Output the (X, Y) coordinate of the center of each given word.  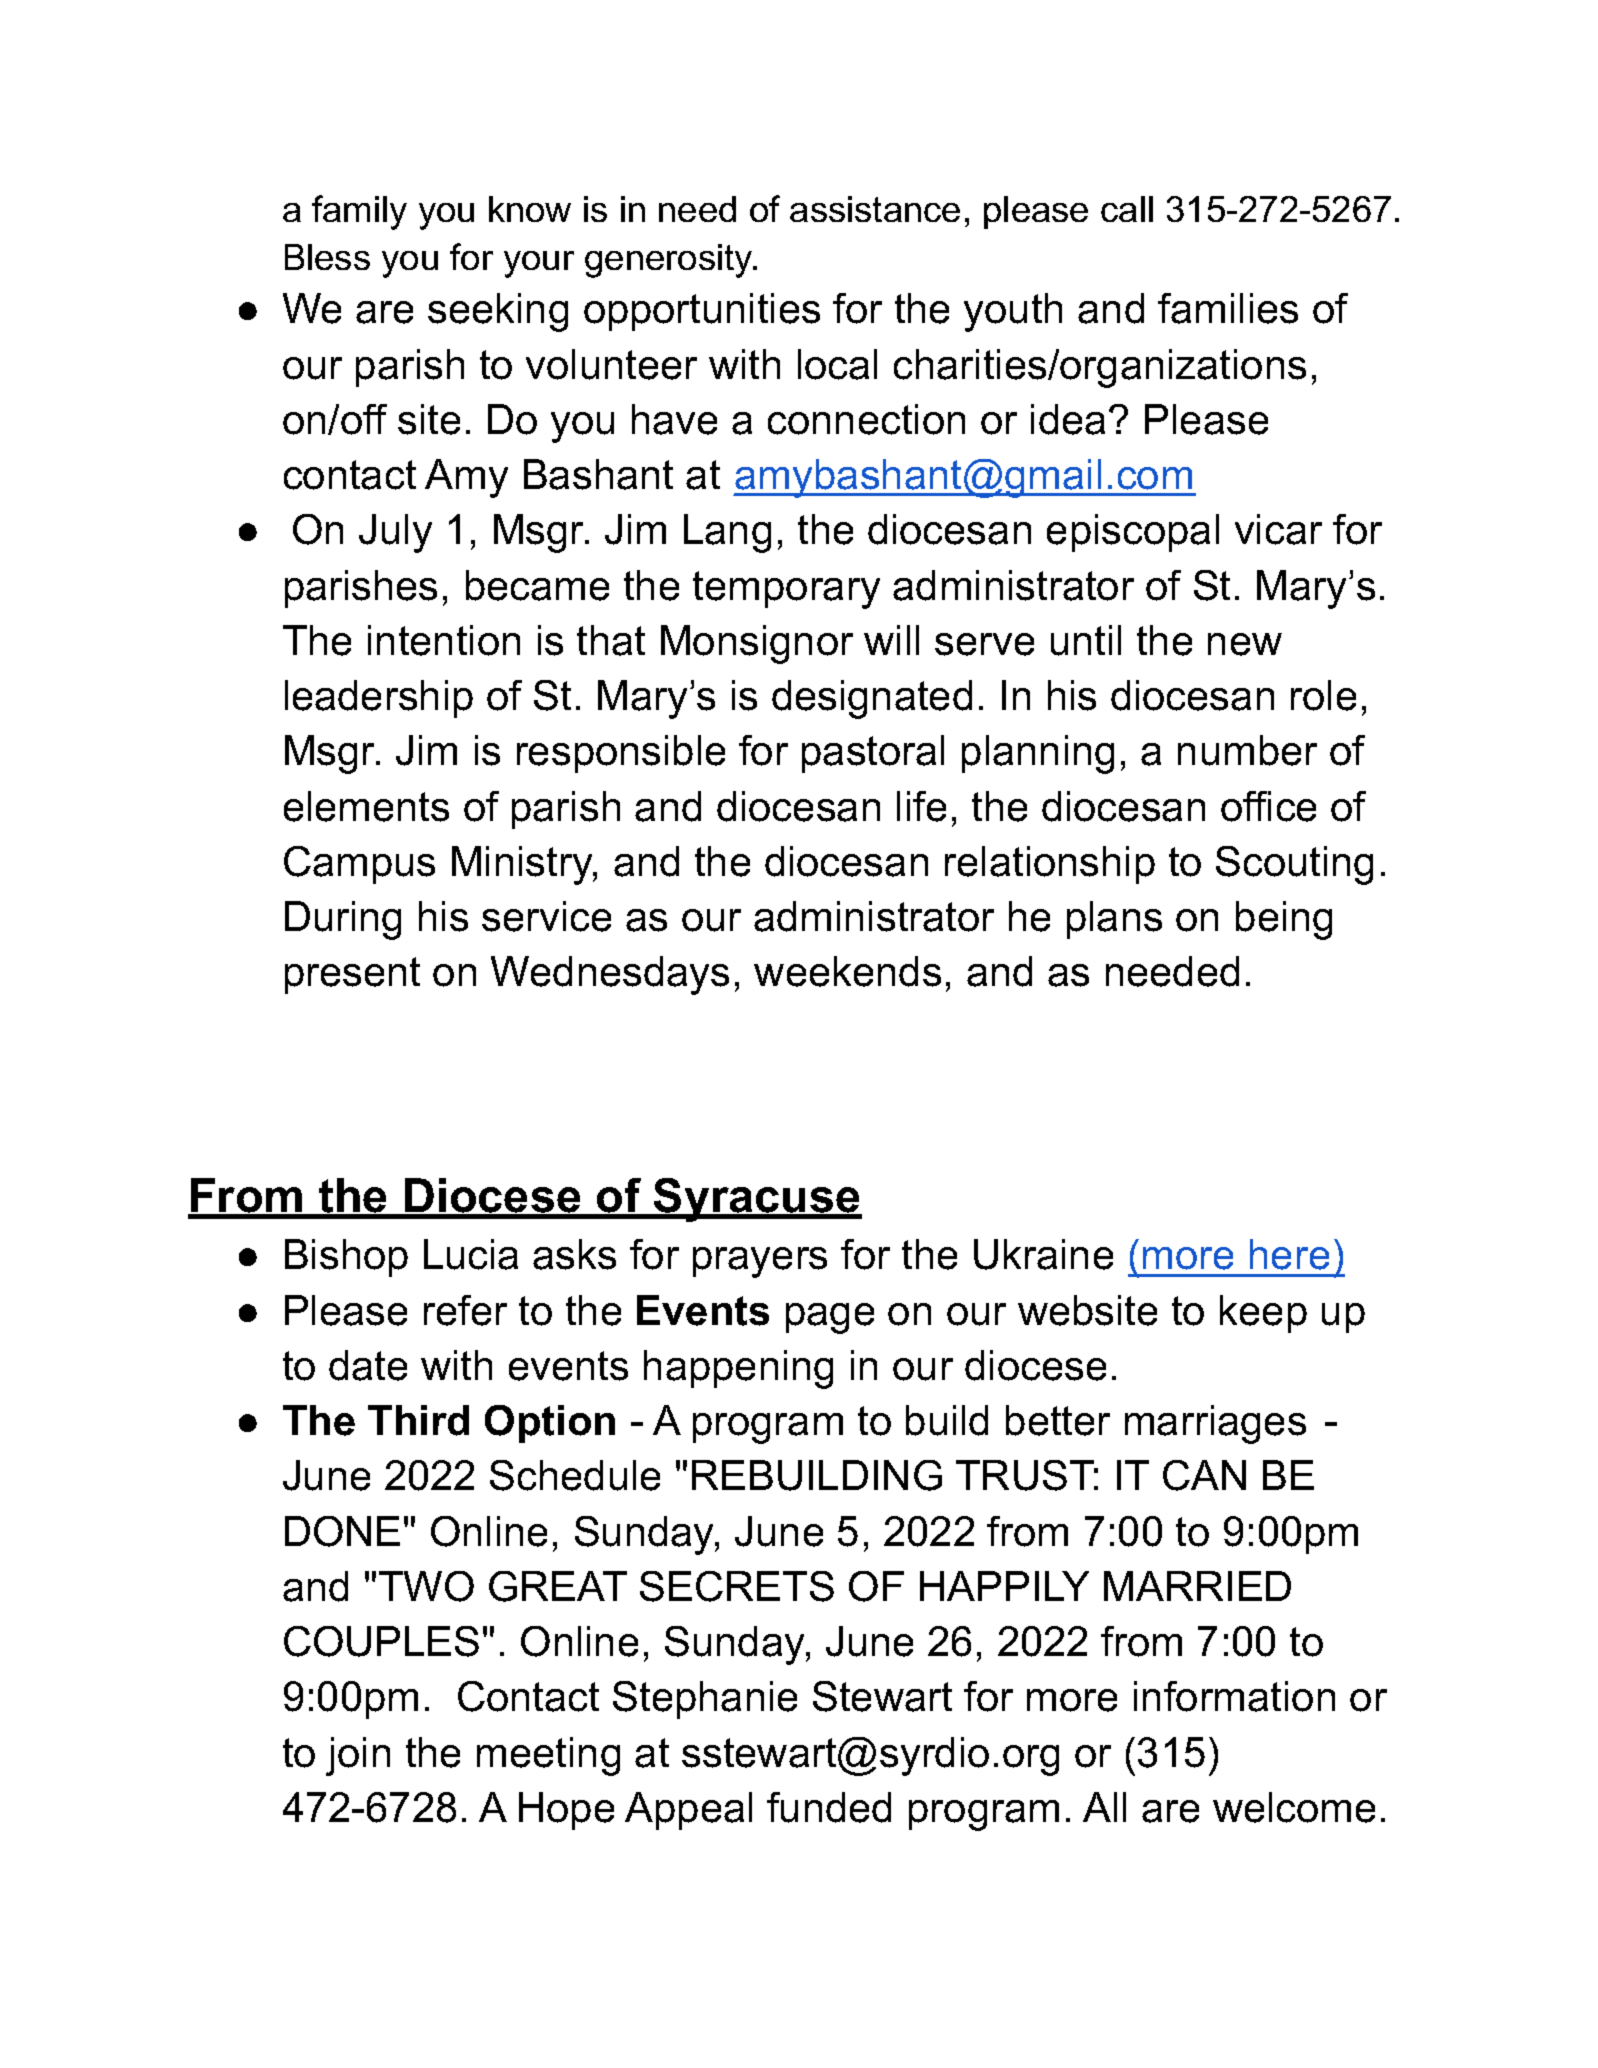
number (1247, 750)
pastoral (873, 754)
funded (829, 1807)
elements (366, 806)
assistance (875, 209)
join (358, 1756)
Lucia (471, 1254)
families (1228, 308)
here (1289, 1254)
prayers (760, 1262)
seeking (498, 312)
